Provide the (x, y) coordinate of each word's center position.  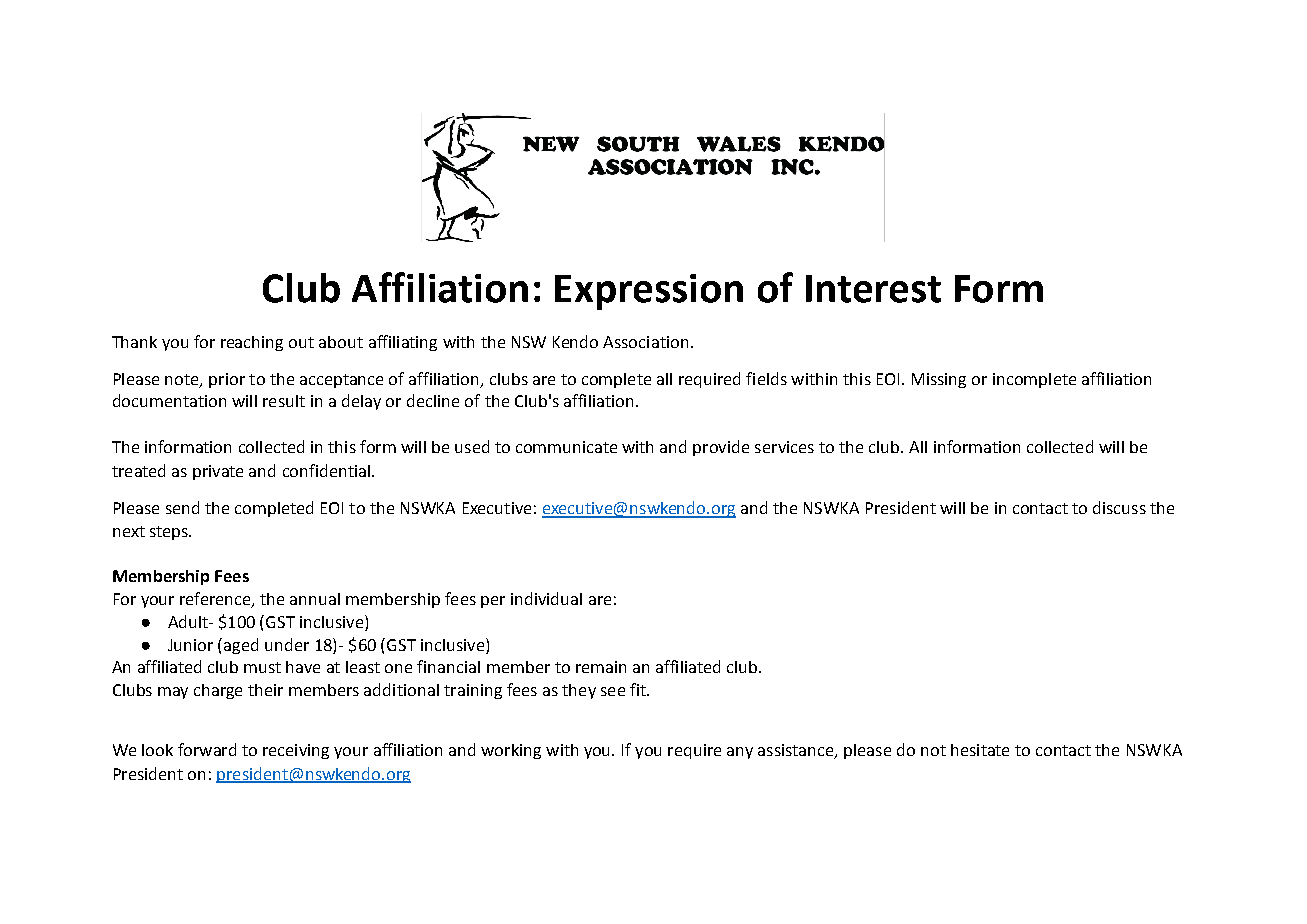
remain (601, 667)
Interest (873, 289)
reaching (252, 343)
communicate (566, 447)
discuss (1119, 507)
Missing (939, 380)
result (284, 401)
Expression (649, 292)
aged (241, 646)
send (182, 507)
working (511, 751)
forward (207, 749)
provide (721, 448)
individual (546, 598)
